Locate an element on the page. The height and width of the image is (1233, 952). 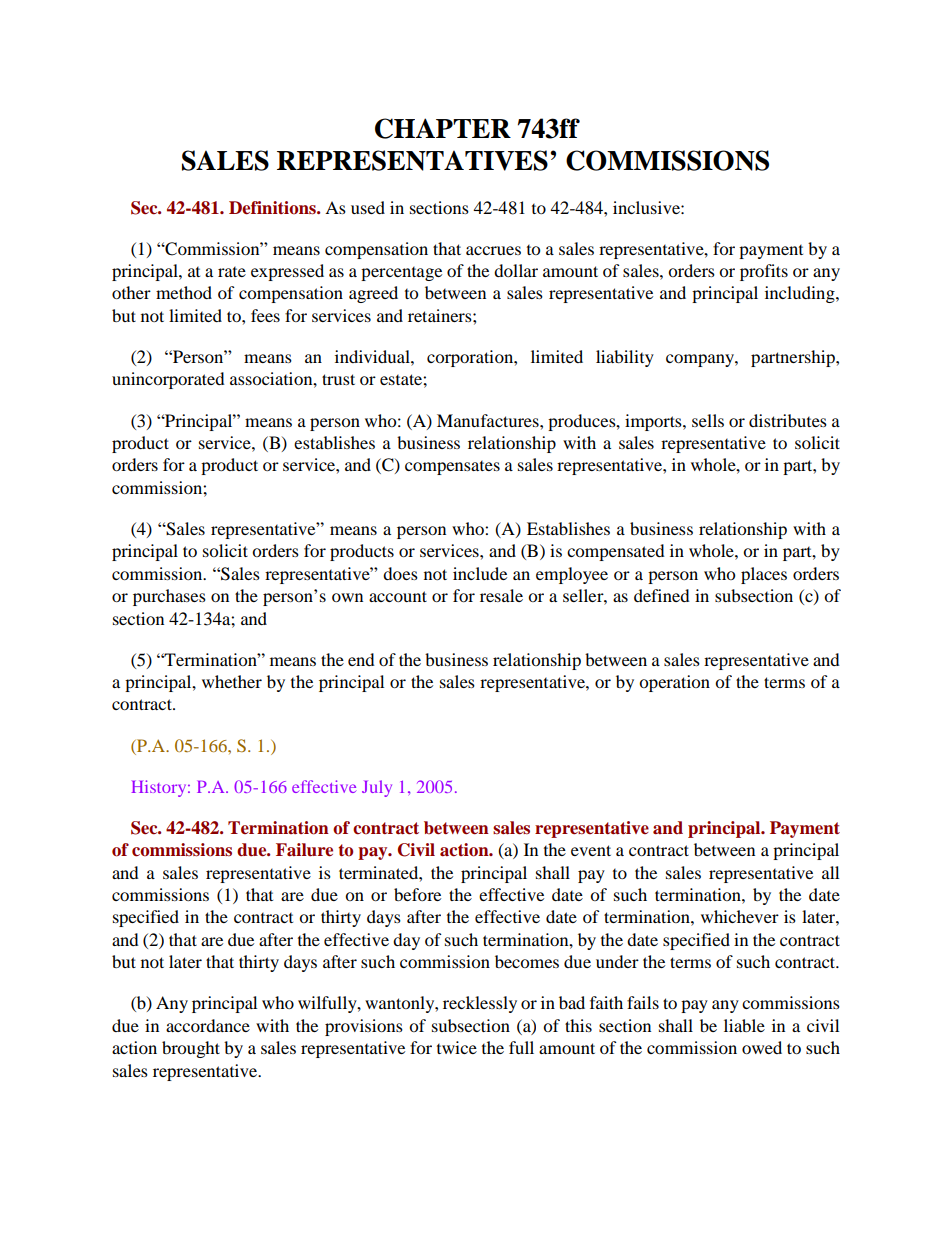
used is located at coordinates (368, 207).
